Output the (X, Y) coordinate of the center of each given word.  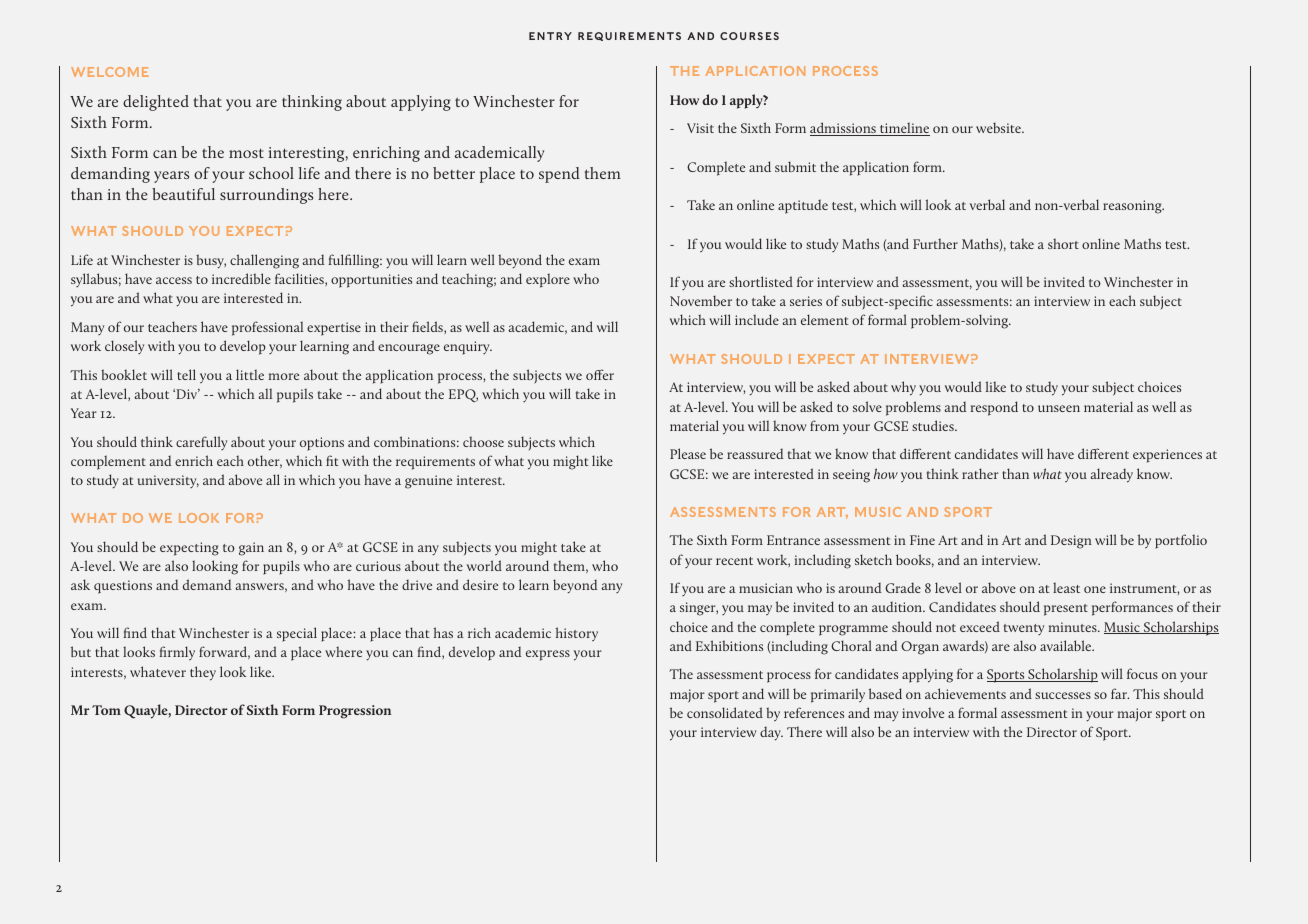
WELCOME (110, 72)
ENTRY (550, 36)
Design (1071, 542)
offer (600, 374)
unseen (1059, 408)
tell (186, 374)
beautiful (183, 194)
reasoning (1133, 207)
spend (559, 175)
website (999, 127)
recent (734, 561)
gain (251, 549)
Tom (106, 710)
